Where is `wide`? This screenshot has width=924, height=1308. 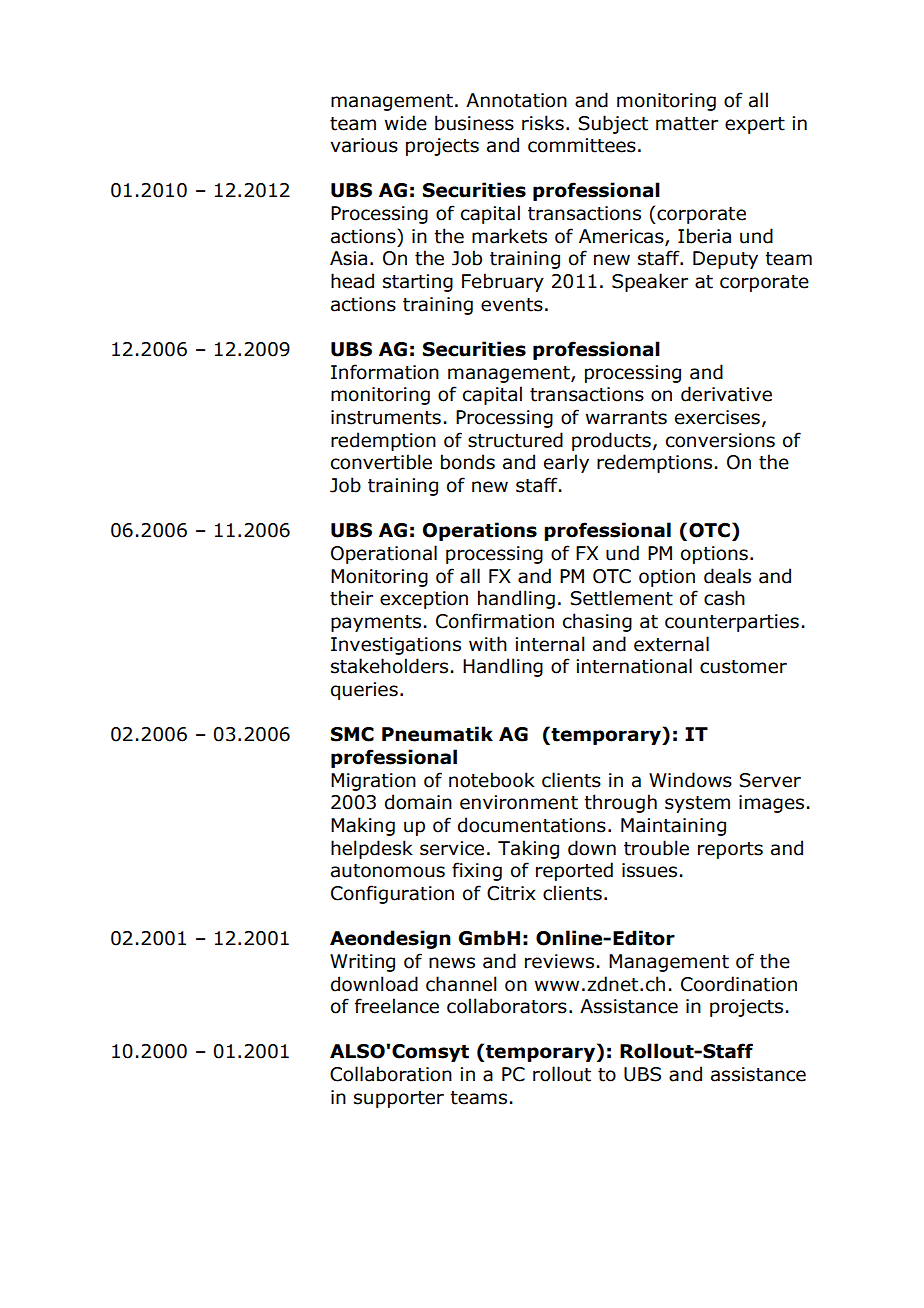
wide is located at coordinates (406, 123).
